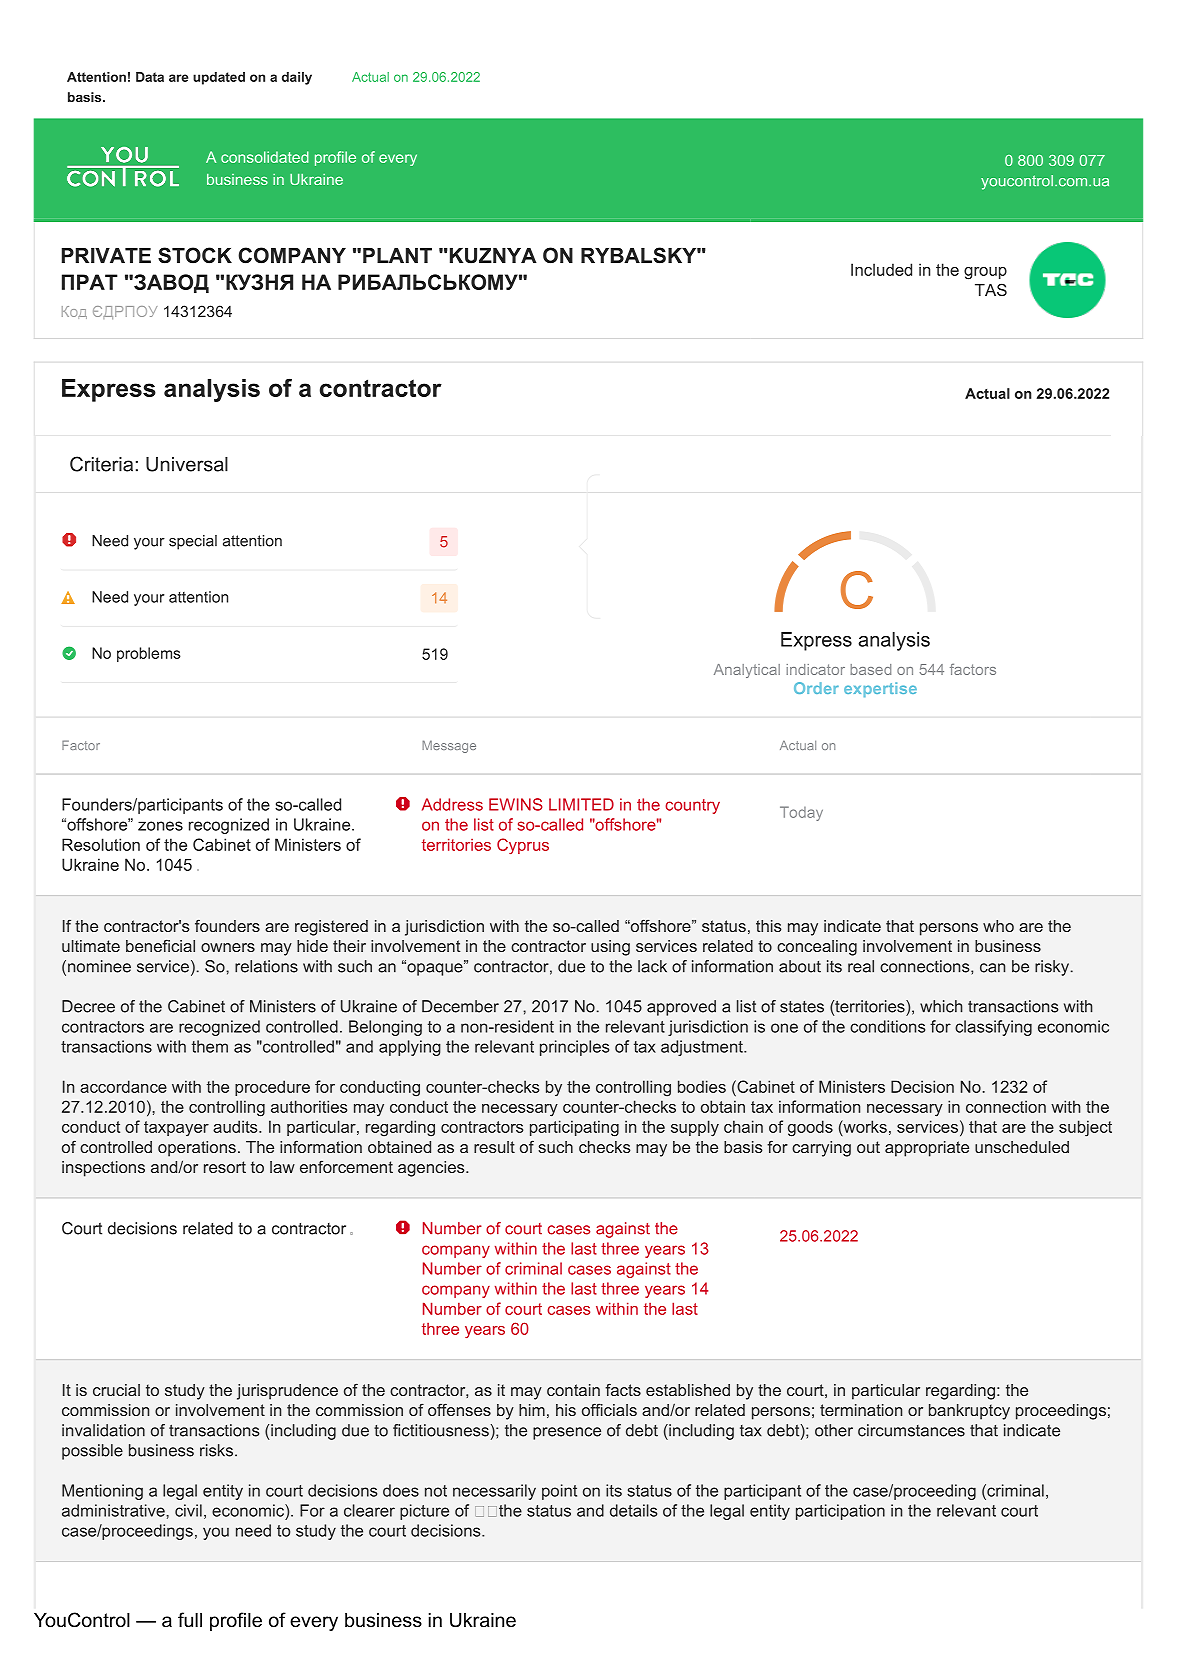 Image resolution: width=1177 pixels, height=1665 pixels. What do you see at coordinates (397, 255) in the screenshot?
I see `PLANT` at bounding box center [397, 255].
